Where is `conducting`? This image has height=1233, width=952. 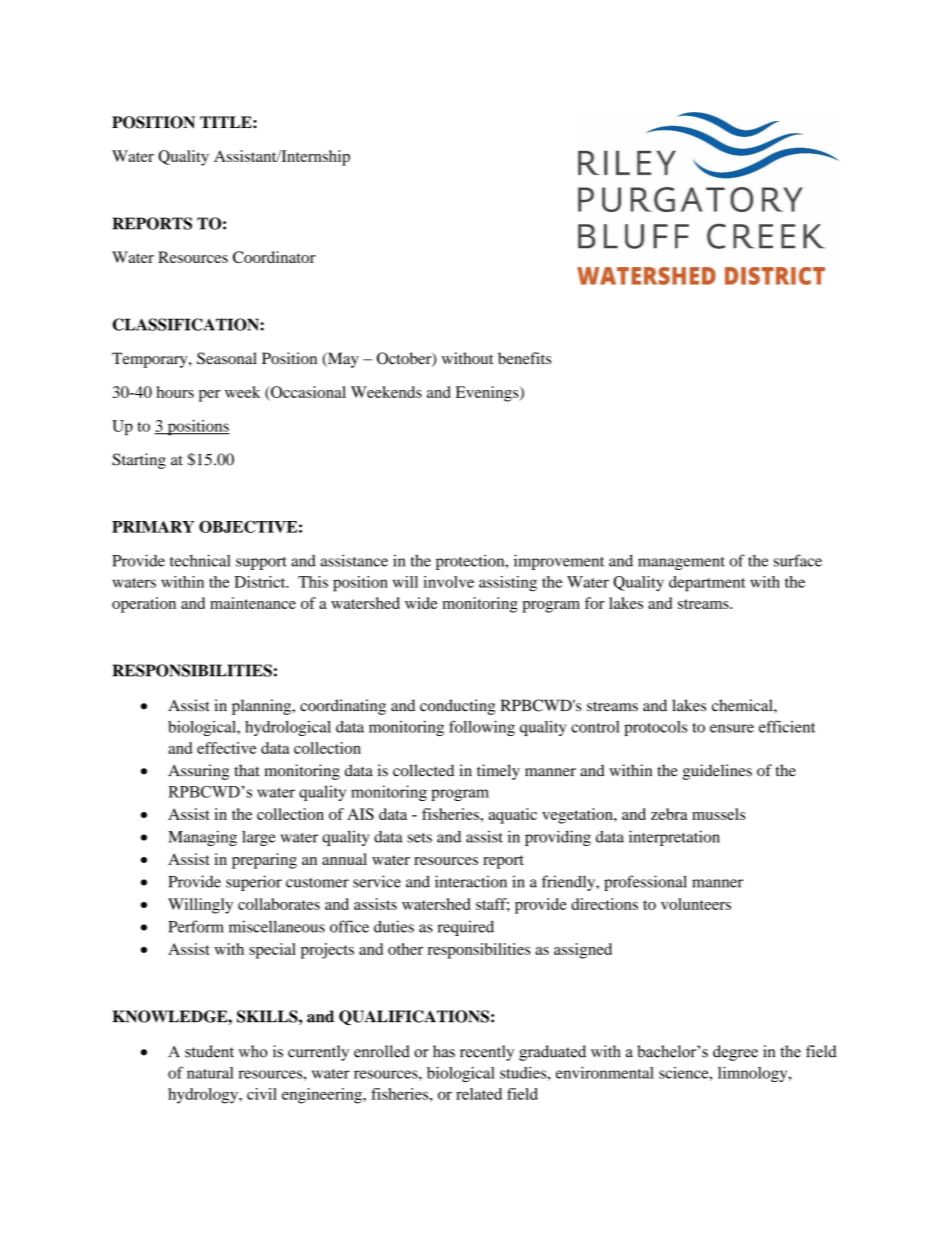 conducting is located at coordinates (457, 707).
